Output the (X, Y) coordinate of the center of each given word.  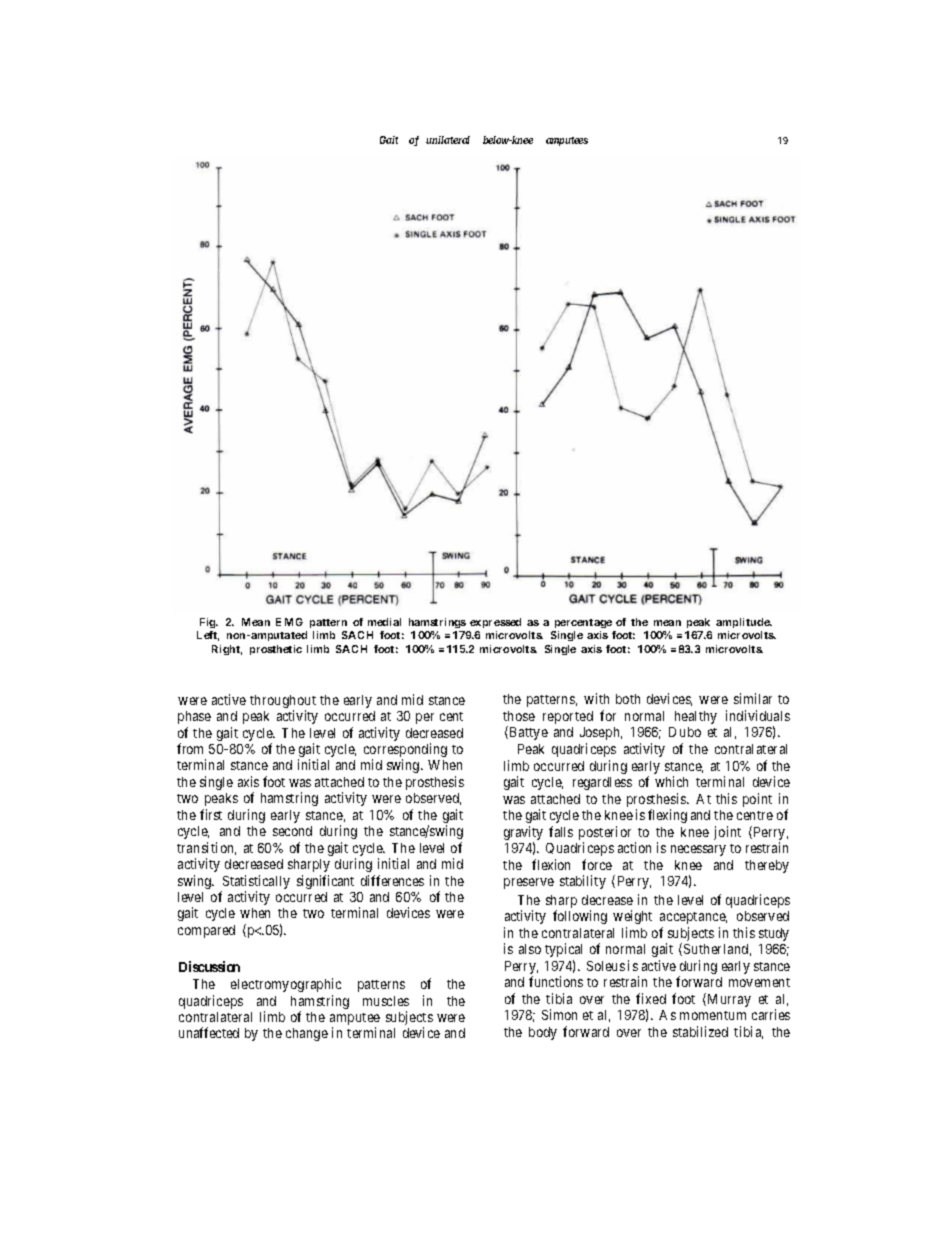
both (628, 699)
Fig (208, 623)
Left (208, 636)
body (543, 1033)
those (519, 716)
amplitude (743, 623)
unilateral (448, 140)
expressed (495, 623)
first (211, 814)
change (307, 1034)
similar (753, 698)
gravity (523, 834)
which (671, 781)
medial (384, 622)
